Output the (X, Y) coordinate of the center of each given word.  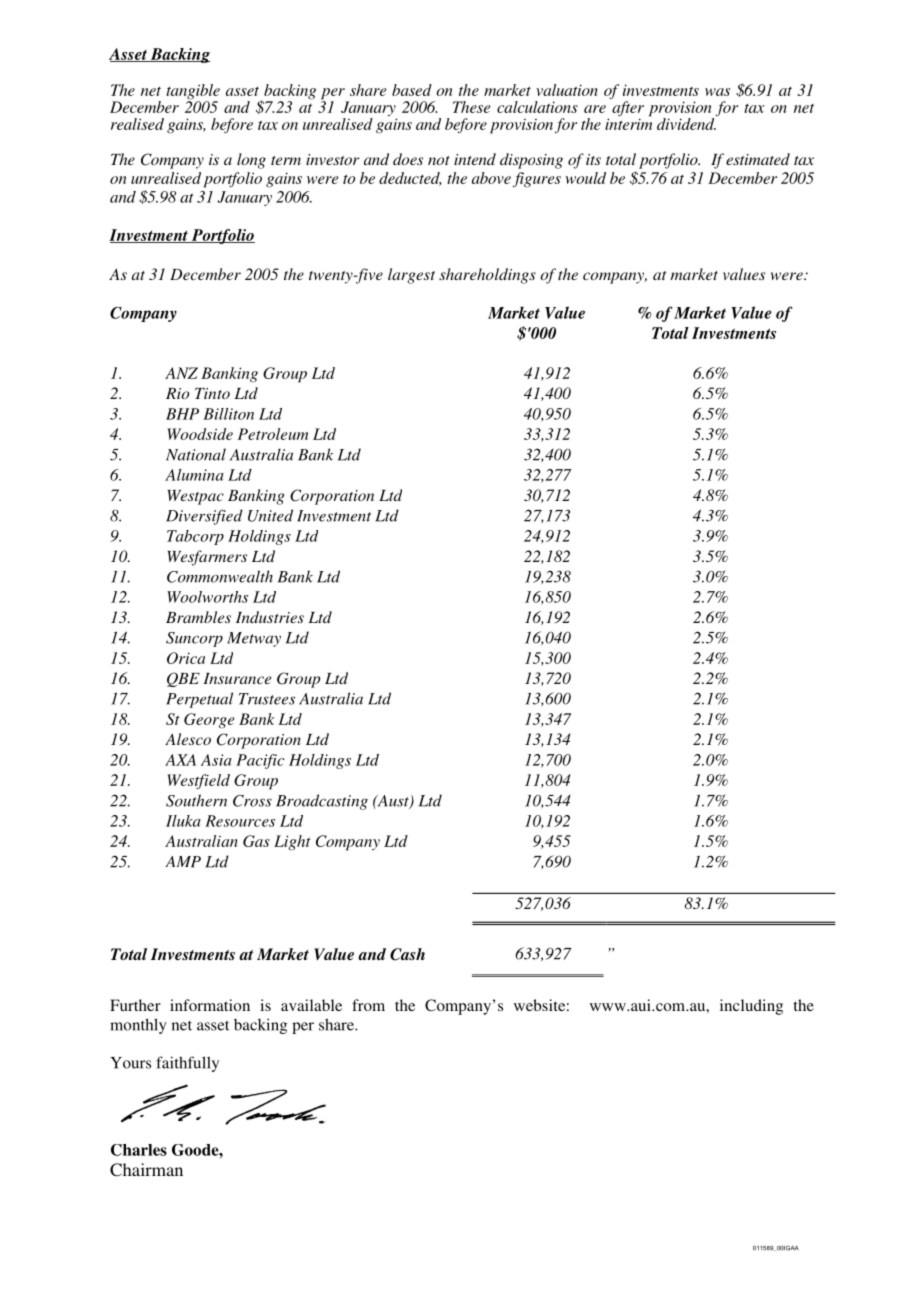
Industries (270, 617)
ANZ (181, 373)
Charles (139, 1150)
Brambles (198, 617)
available (311, 1005)
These (471, 107)
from (368, 1005)
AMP (183, 862)
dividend (686, 124)
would (585, 178)
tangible (193, 93)
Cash (407, 954)
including (751, 1007)
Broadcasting (322, 802)
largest (411, 276)
